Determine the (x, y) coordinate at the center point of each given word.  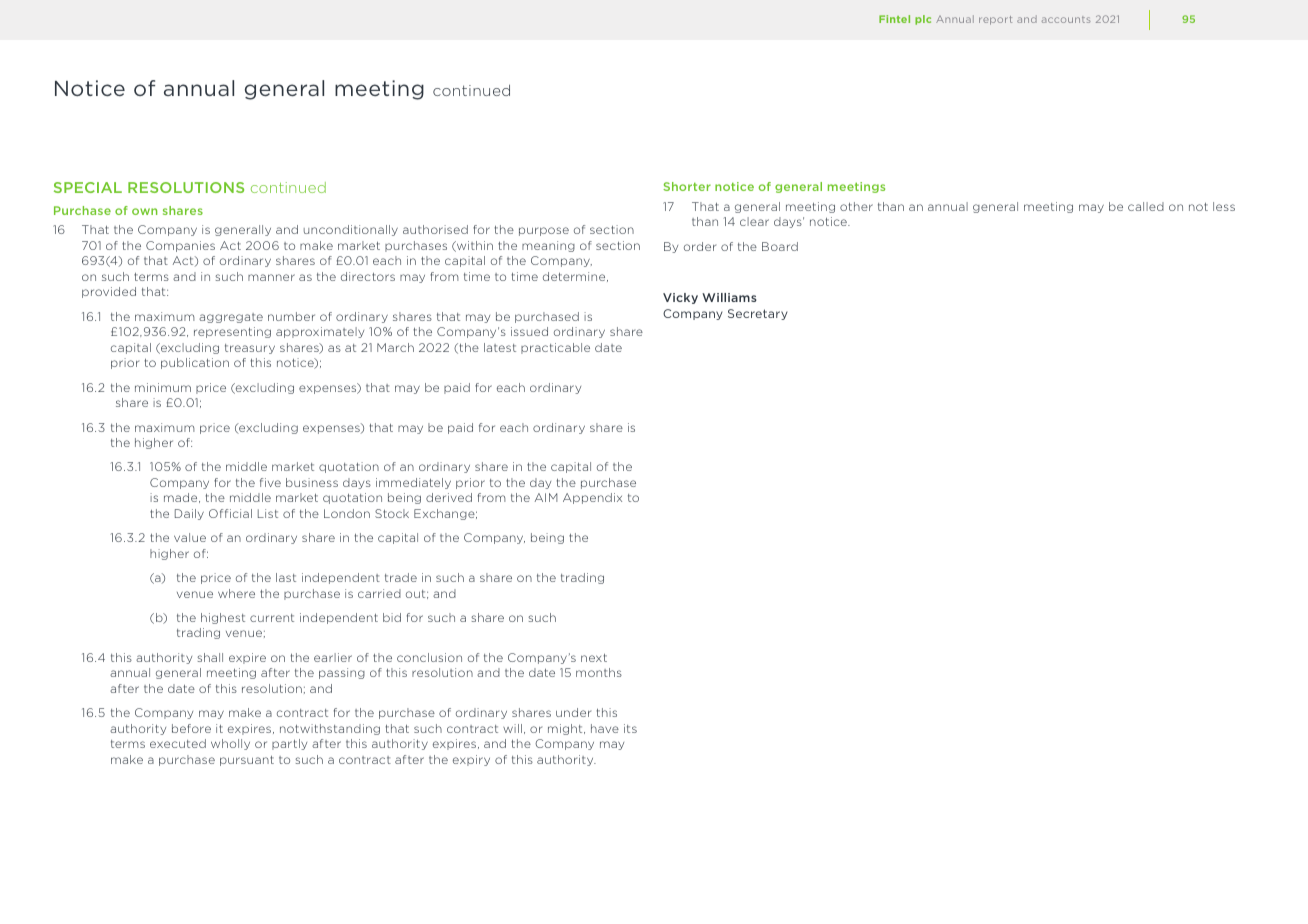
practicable (555, 348)
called (1146, 206)
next (594, 658)
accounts (1066, 19)
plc (923, 20)
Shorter (687, 186)
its (630, 728)
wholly (230, 744)
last (286, 577)
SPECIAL (88, 187)
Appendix (592, 498)
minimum (163, 387)
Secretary (758, 314)
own (144, 211)
